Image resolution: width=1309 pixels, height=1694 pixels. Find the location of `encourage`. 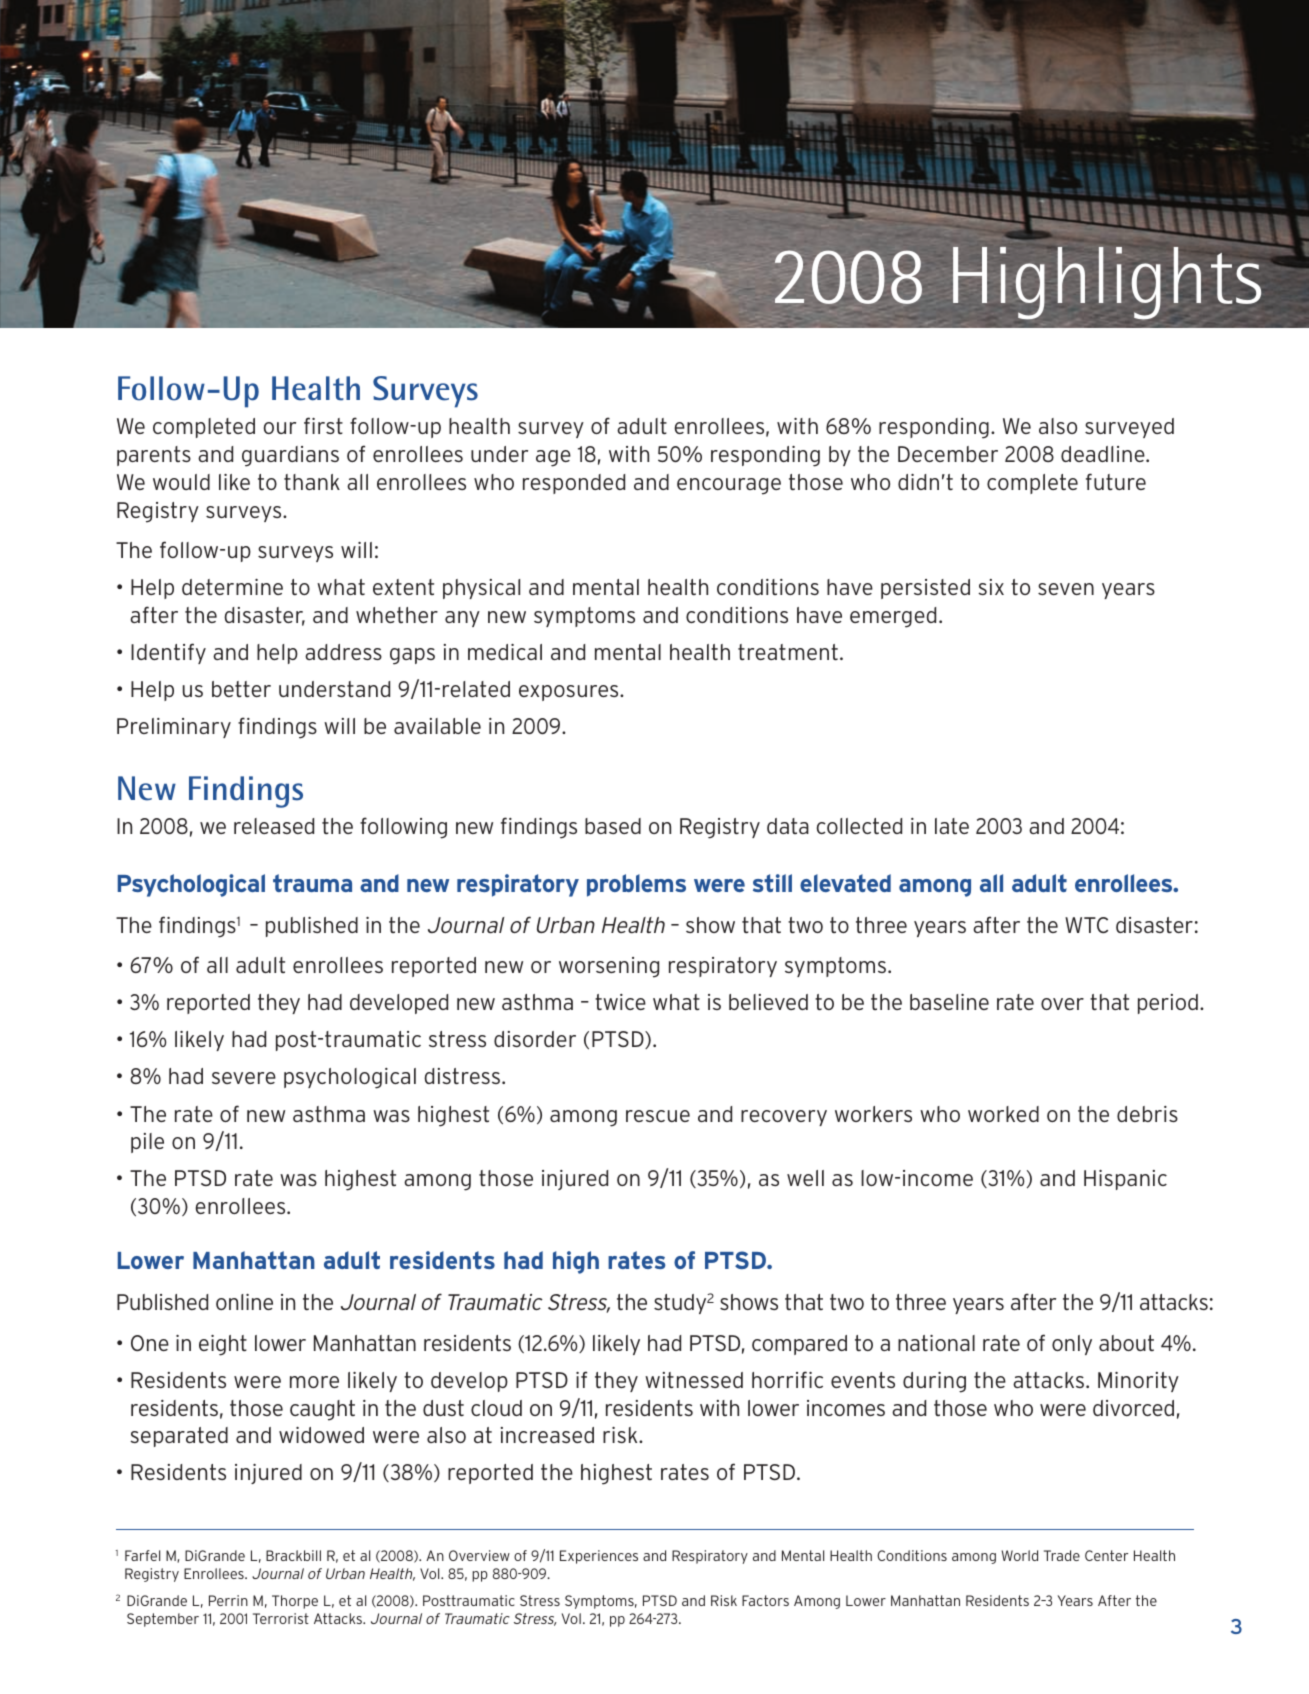

encourage is located at coordinates (729, 486).
